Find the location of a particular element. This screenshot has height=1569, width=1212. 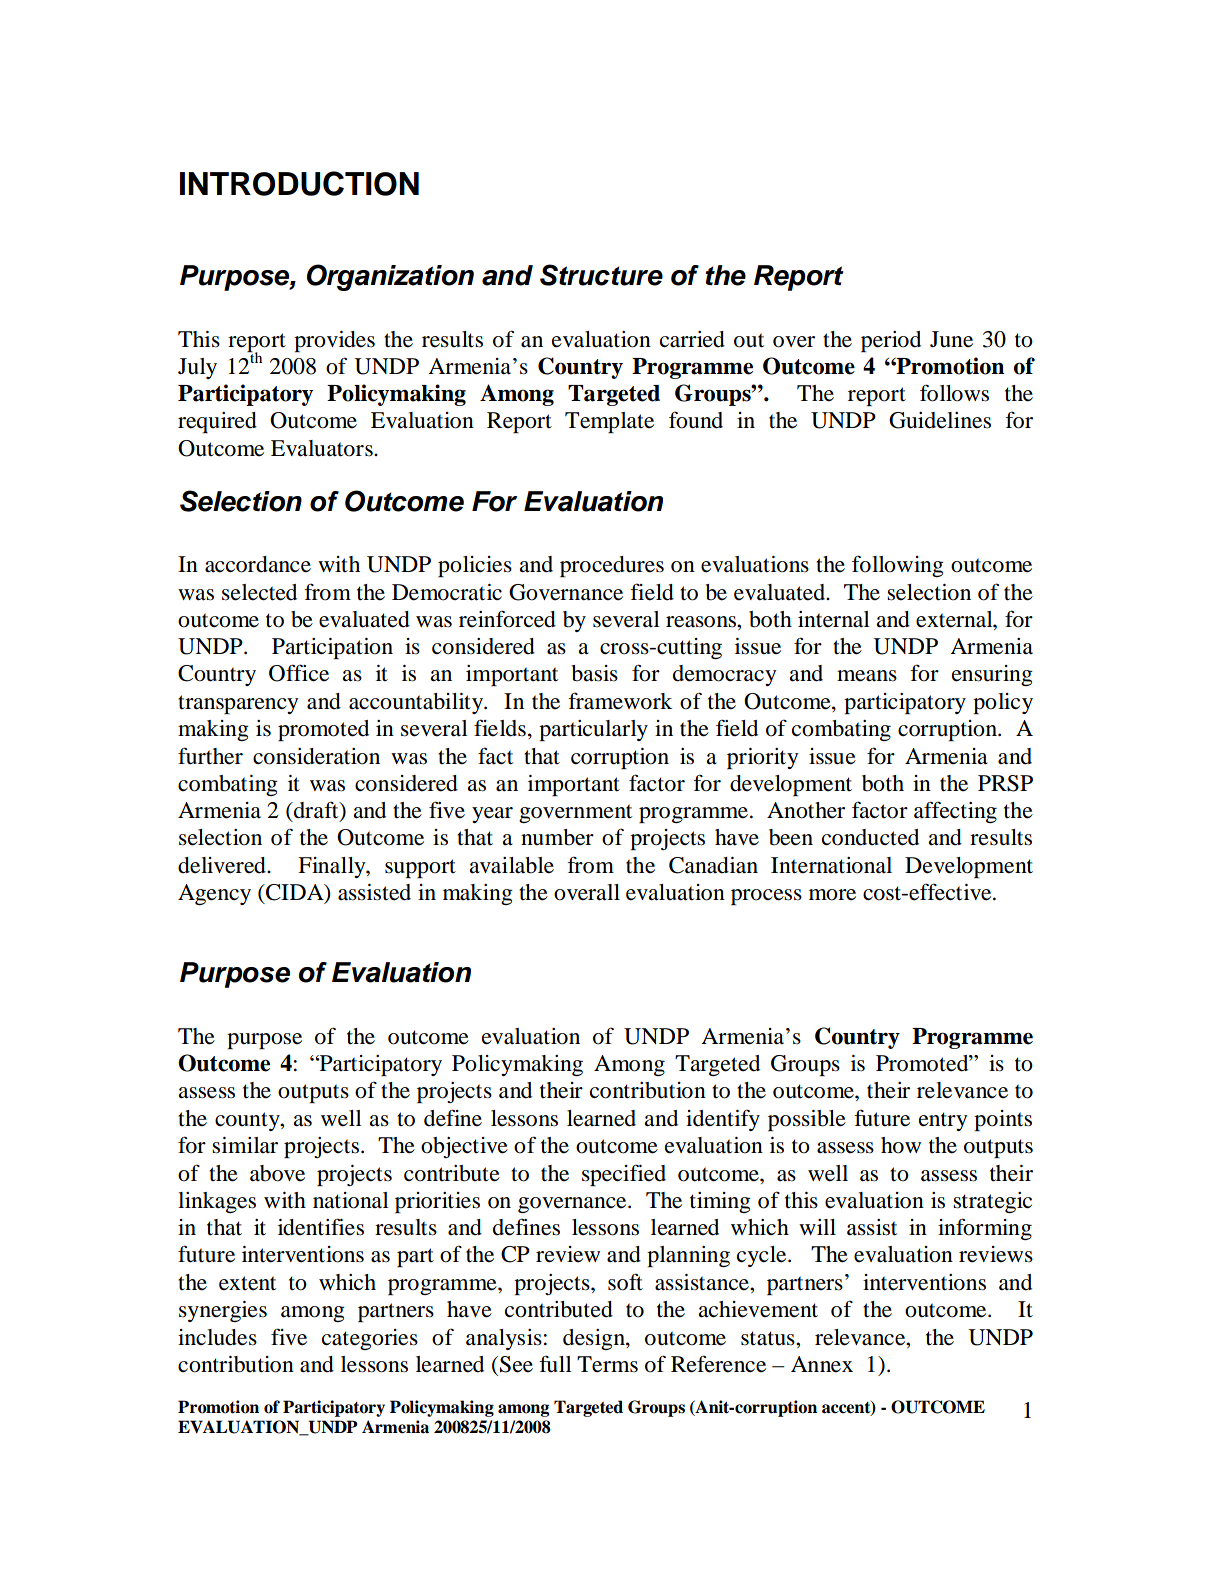

number is located at coordinates (557, 837).
